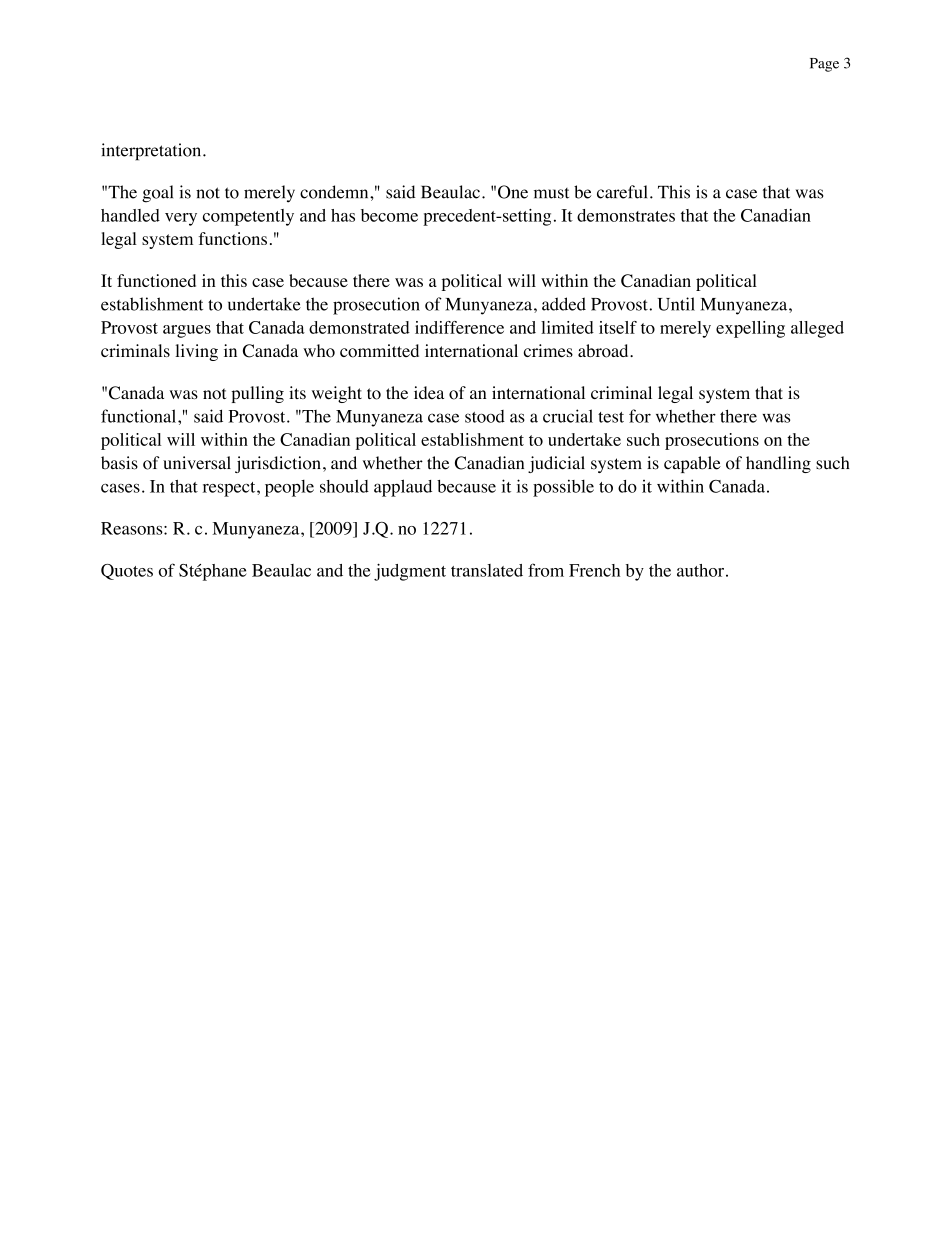 The height and width of the screenshot is (1233, 952). I want to click on interpretation, so click(152, 152).
